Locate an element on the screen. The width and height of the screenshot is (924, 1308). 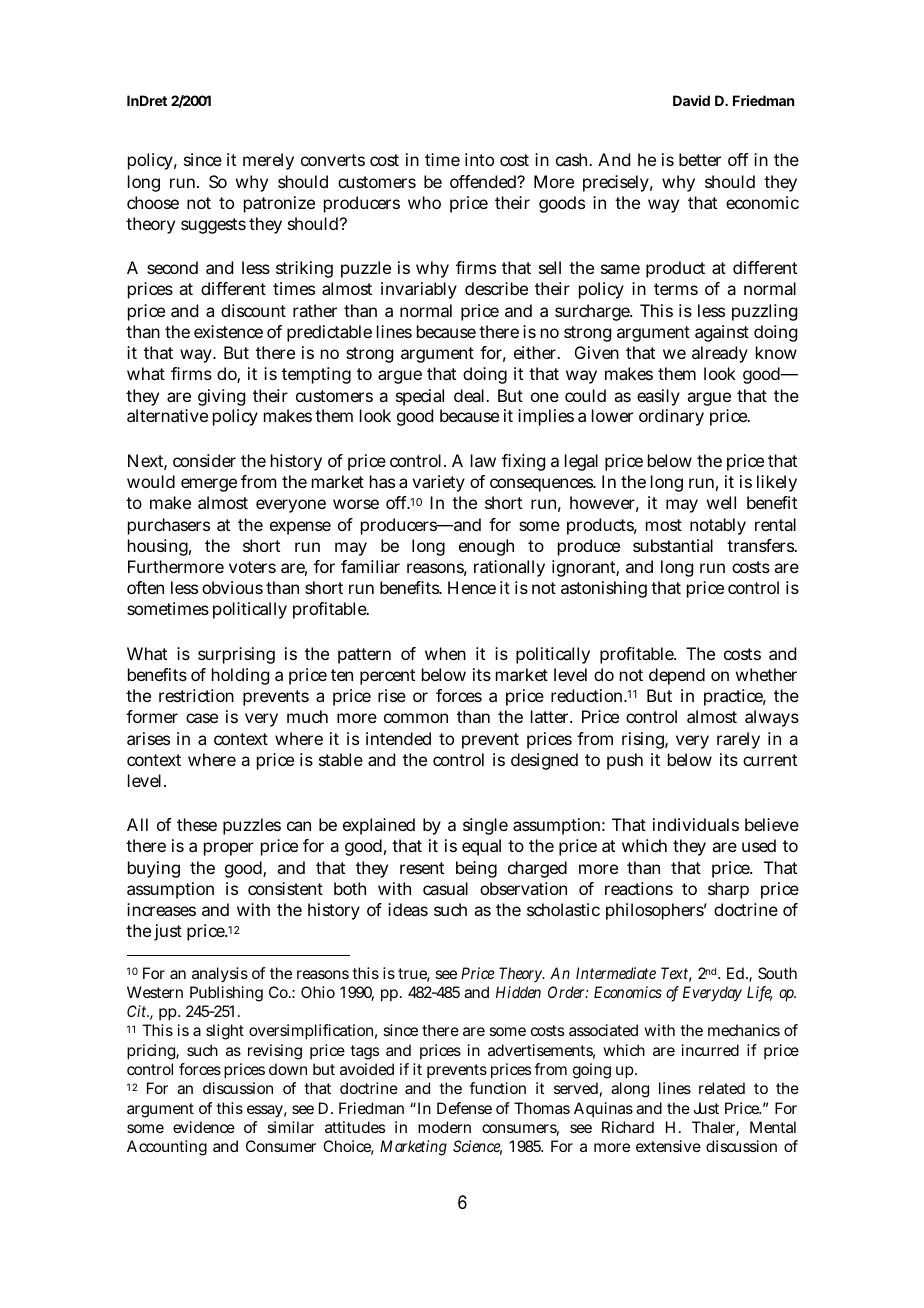
case is located at coordinates (202, 718).
